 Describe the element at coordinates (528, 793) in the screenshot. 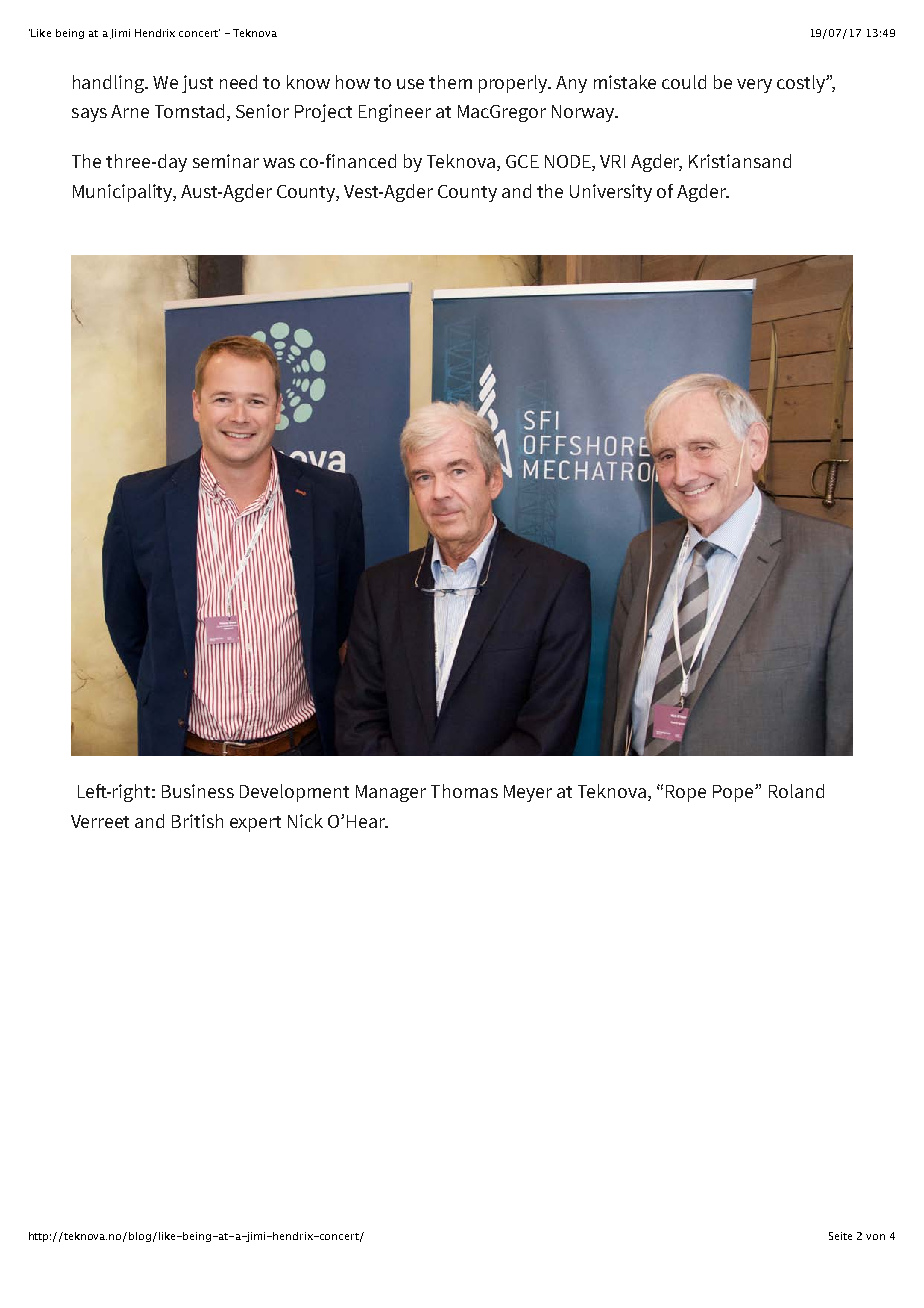

I see `Meyer` at that location.
